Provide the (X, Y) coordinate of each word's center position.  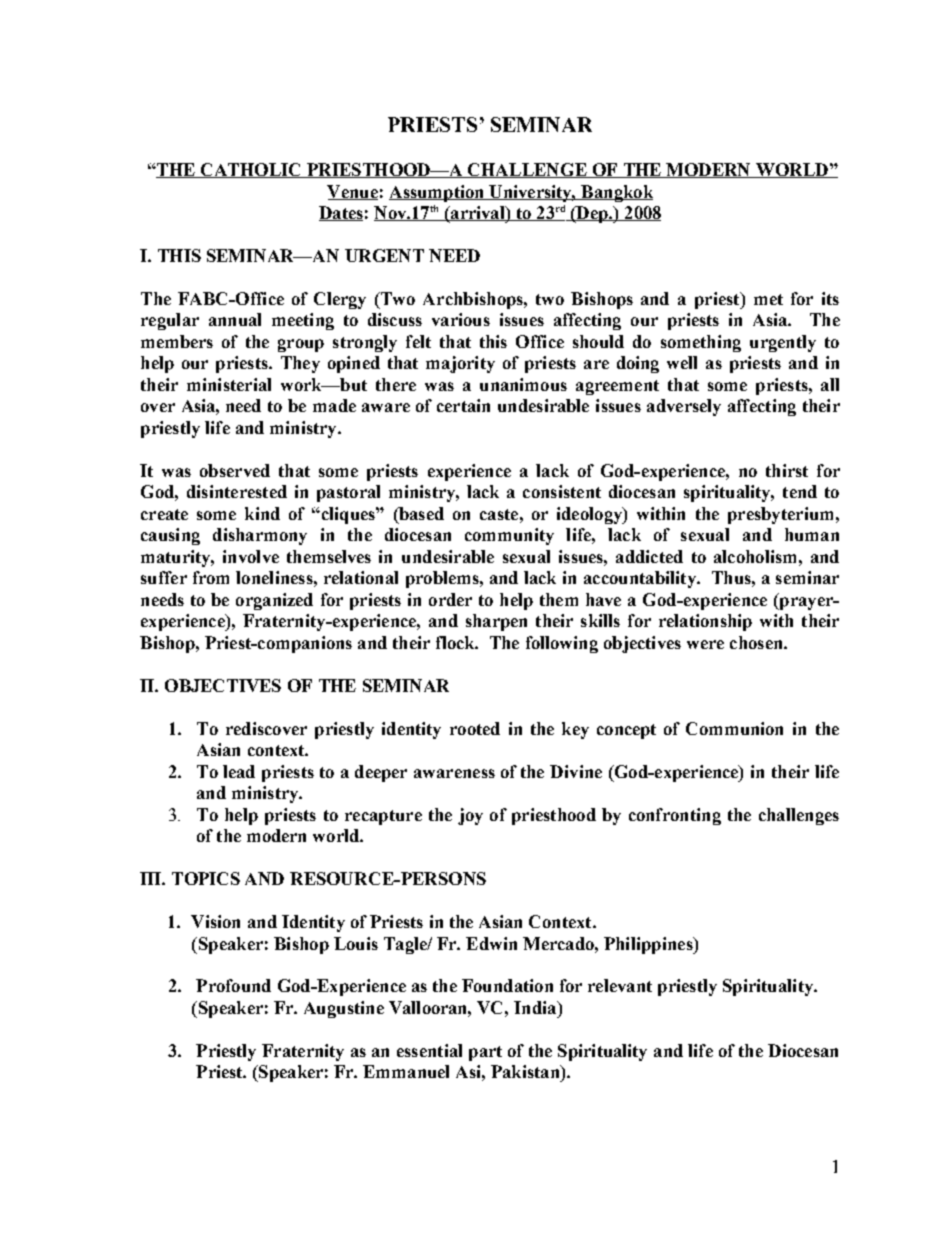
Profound (233, 985)
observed (235, 470)
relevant (620, 985)
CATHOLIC (251, 170)
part (485, 1053)
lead (239, 771)
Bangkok (616, 193)
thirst (787, 470)
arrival (478, 213)
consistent (562, 491)
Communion (734, 728)
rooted (475, 728)
